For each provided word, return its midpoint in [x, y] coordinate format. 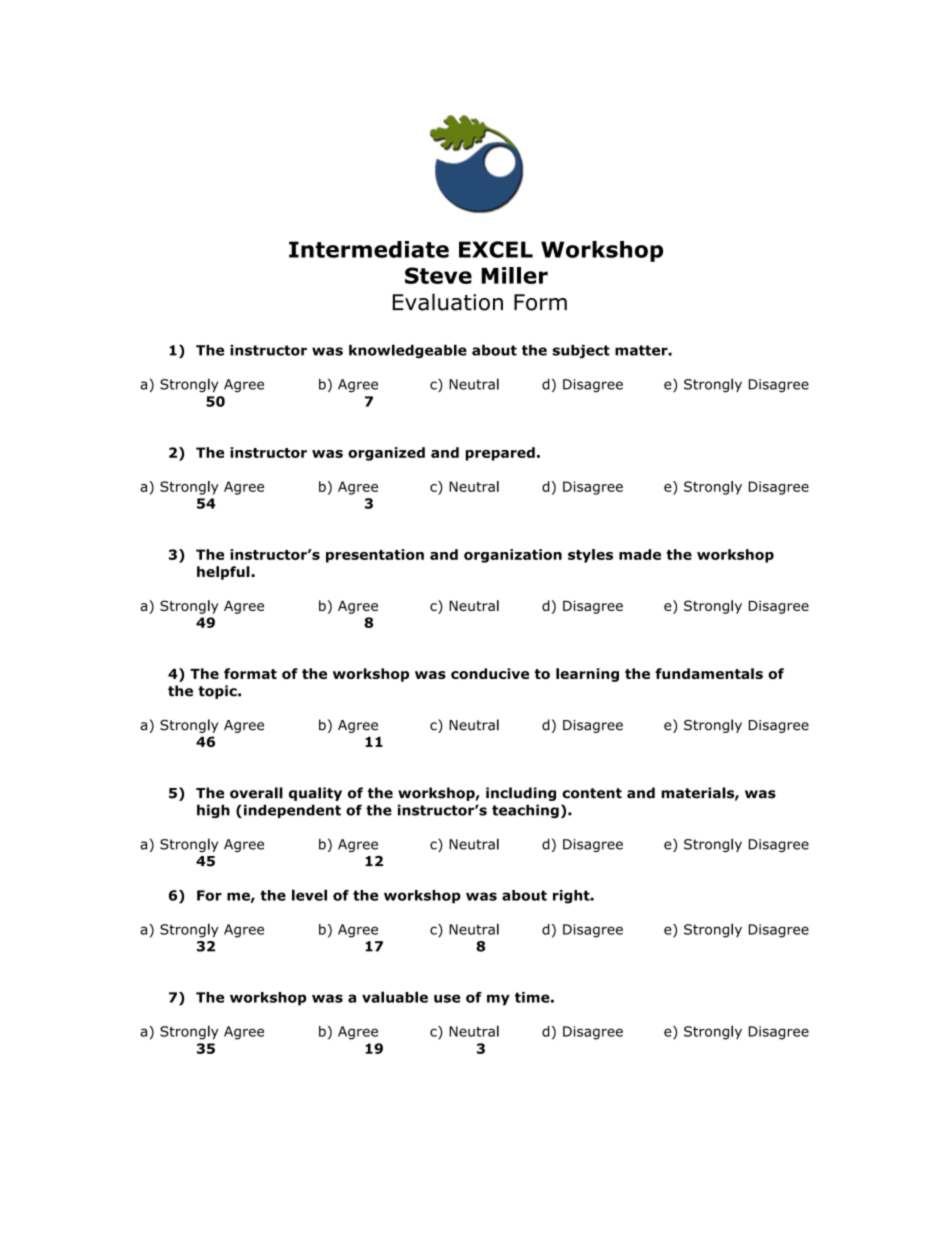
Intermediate [369, 249]
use [447, 998]
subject [581, 351]
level [309, 895]
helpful [224, 573]
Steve [438, 275]
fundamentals [709, 673]
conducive [490, 673]
